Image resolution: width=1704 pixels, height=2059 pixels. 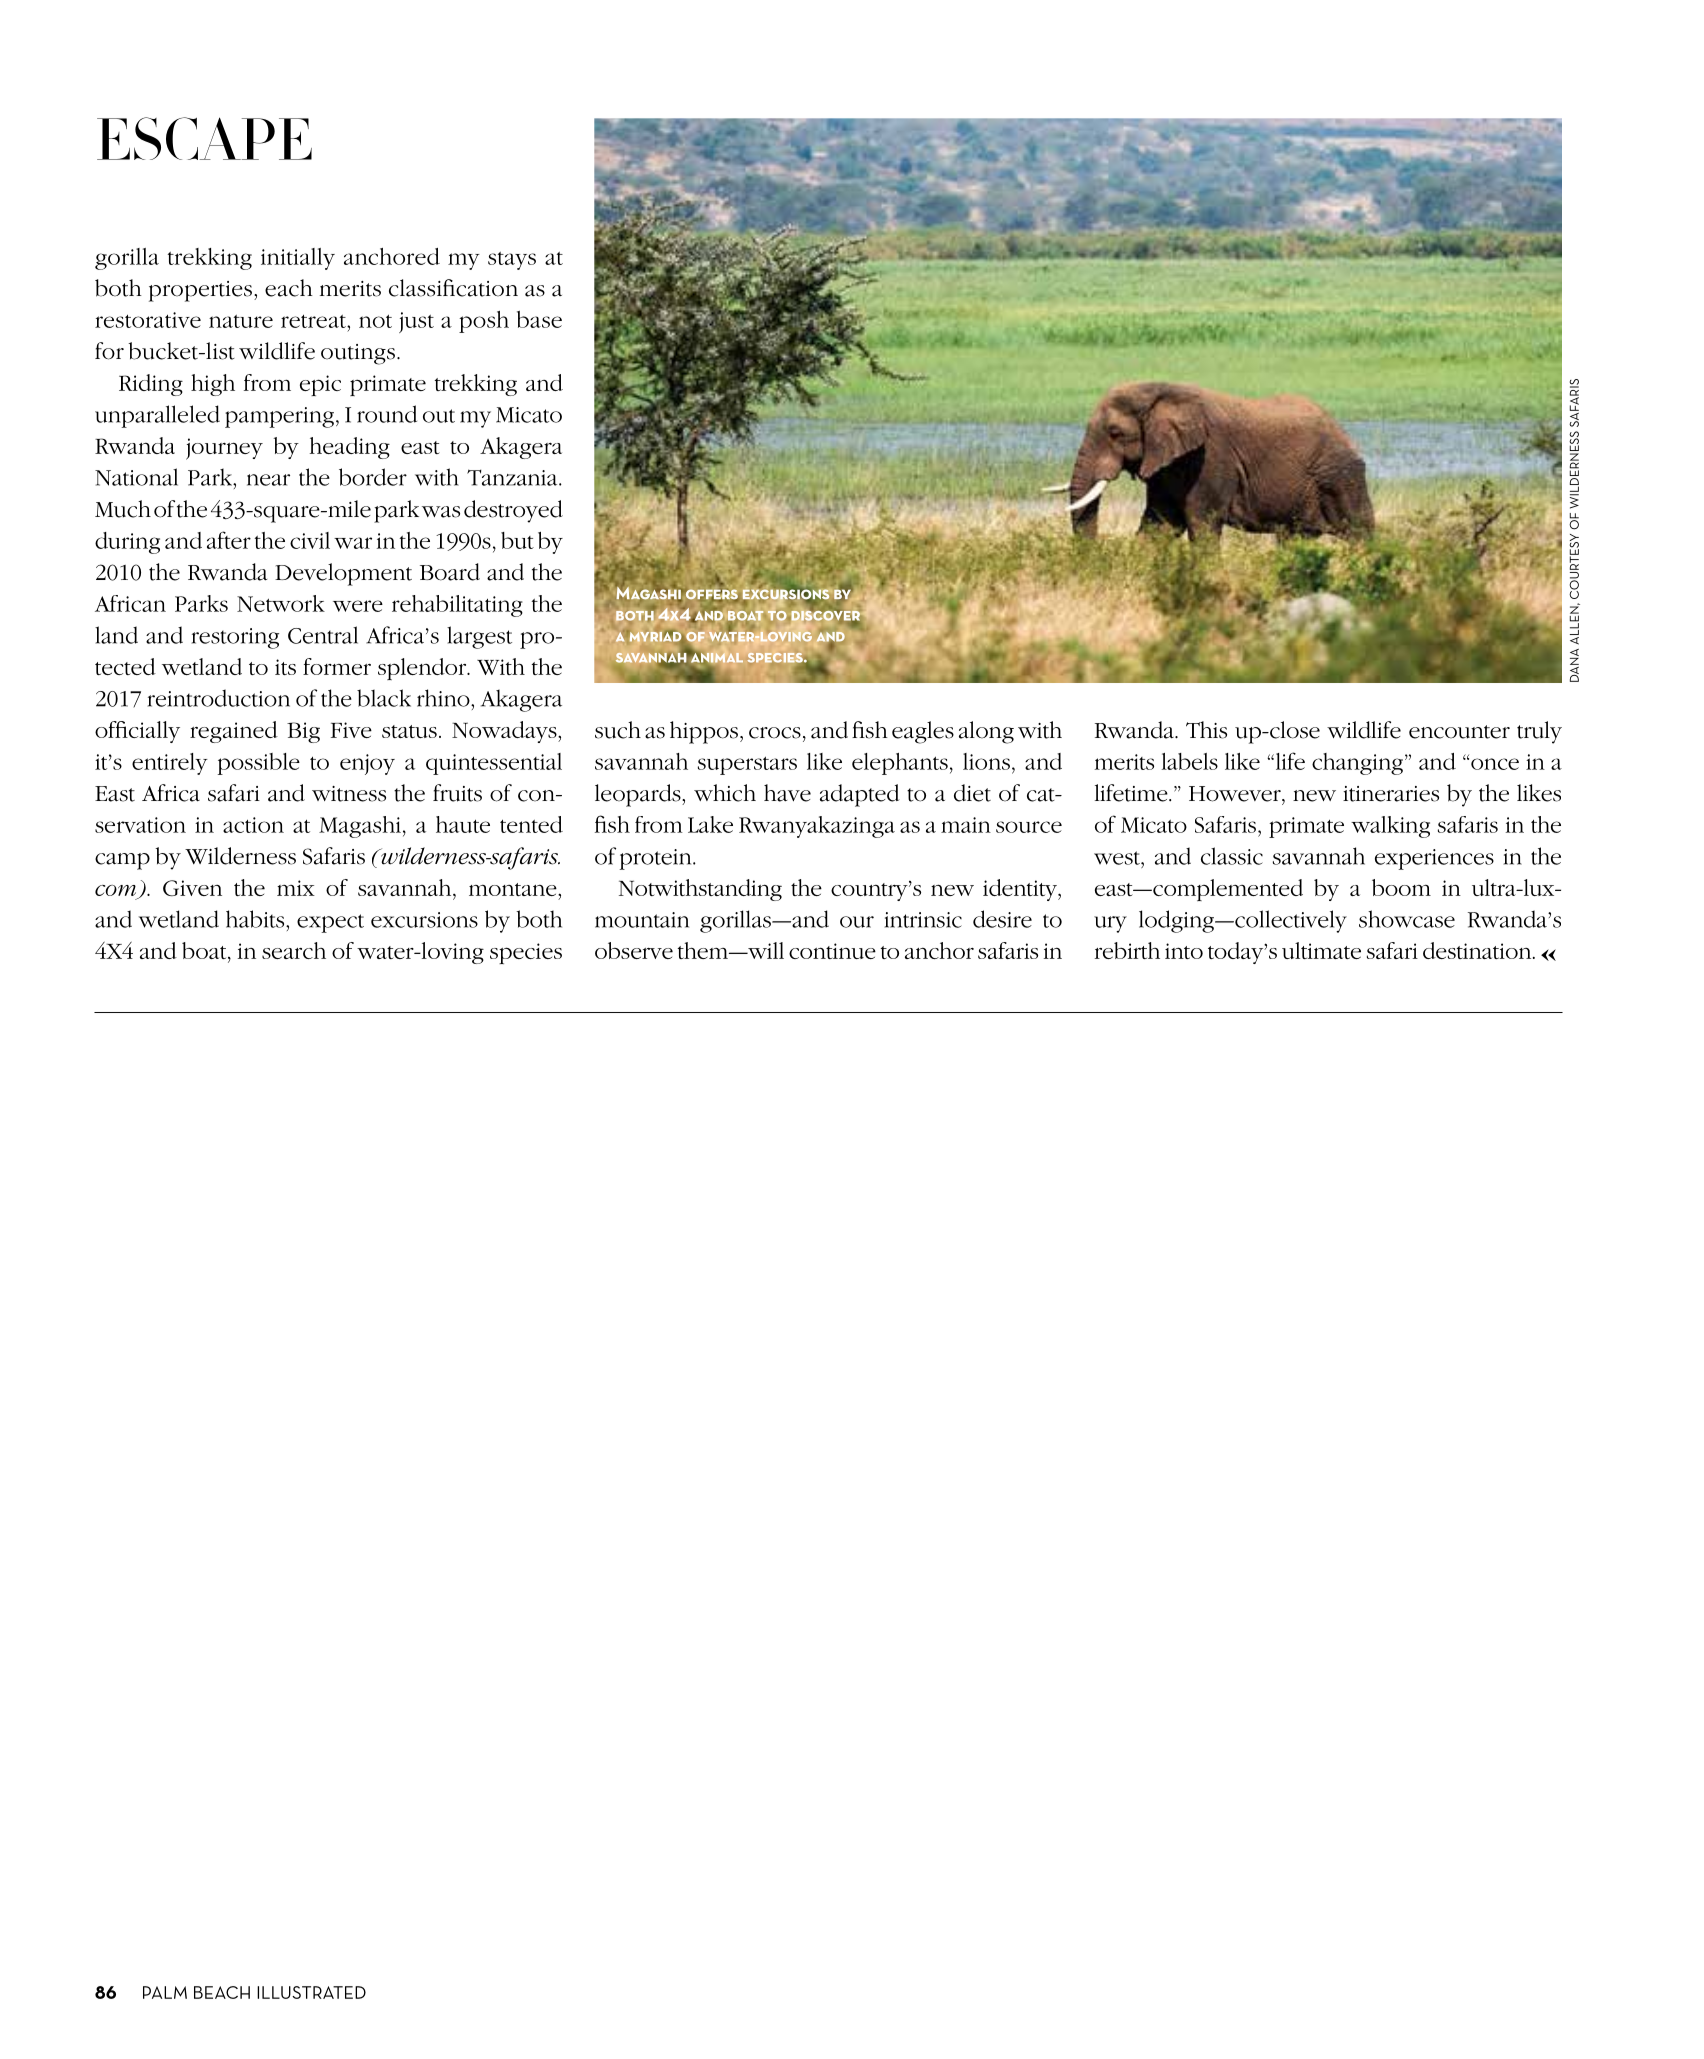 I want to click on search, so click(x=294, y=950).
